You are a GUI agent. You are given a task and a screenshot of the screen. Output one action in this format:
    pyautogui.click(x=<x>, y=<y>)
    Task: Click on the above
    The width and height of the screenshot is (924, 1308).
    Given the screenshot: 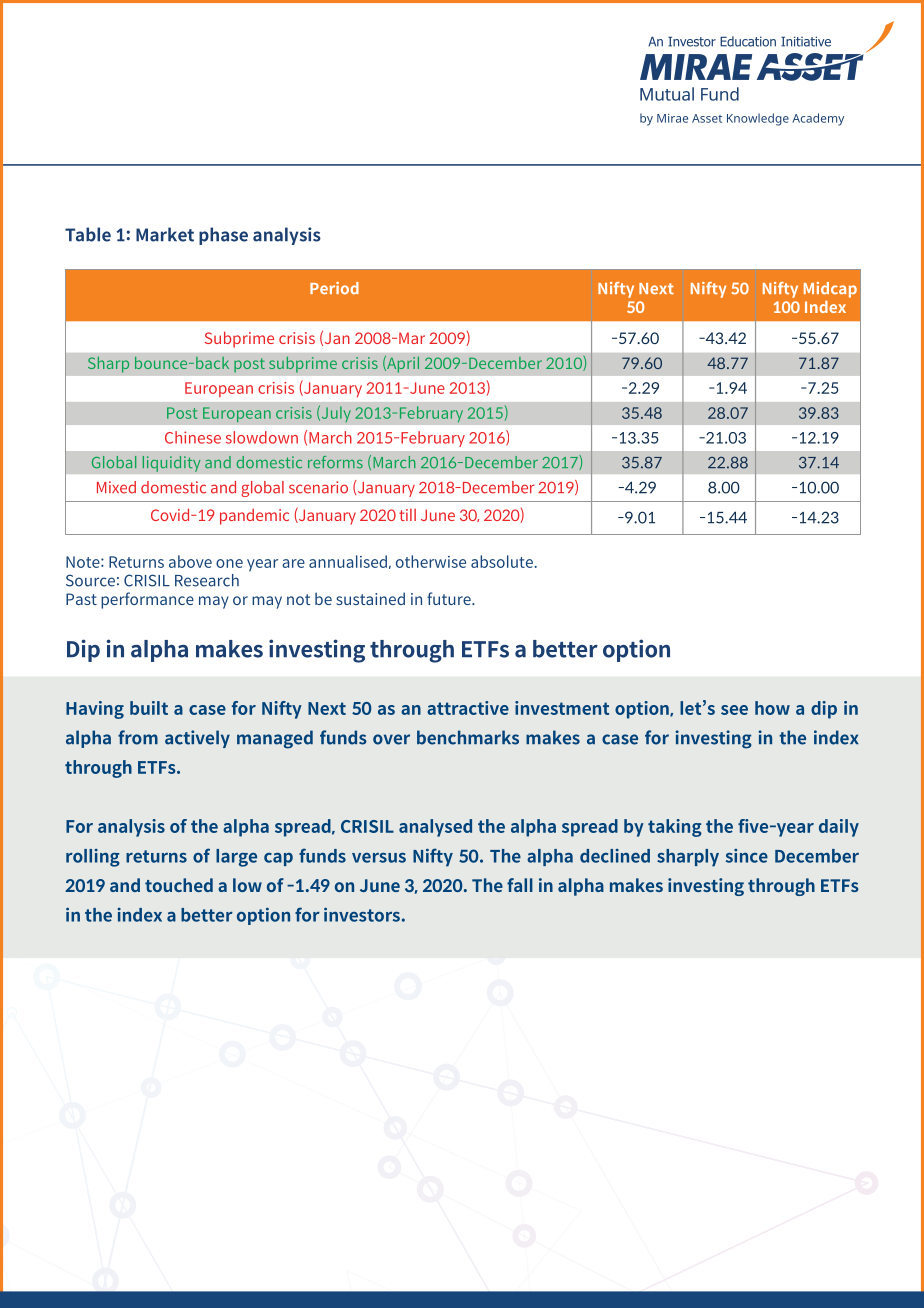 What is the action you would take?
    pyautogui.click(x=190, y=561)
